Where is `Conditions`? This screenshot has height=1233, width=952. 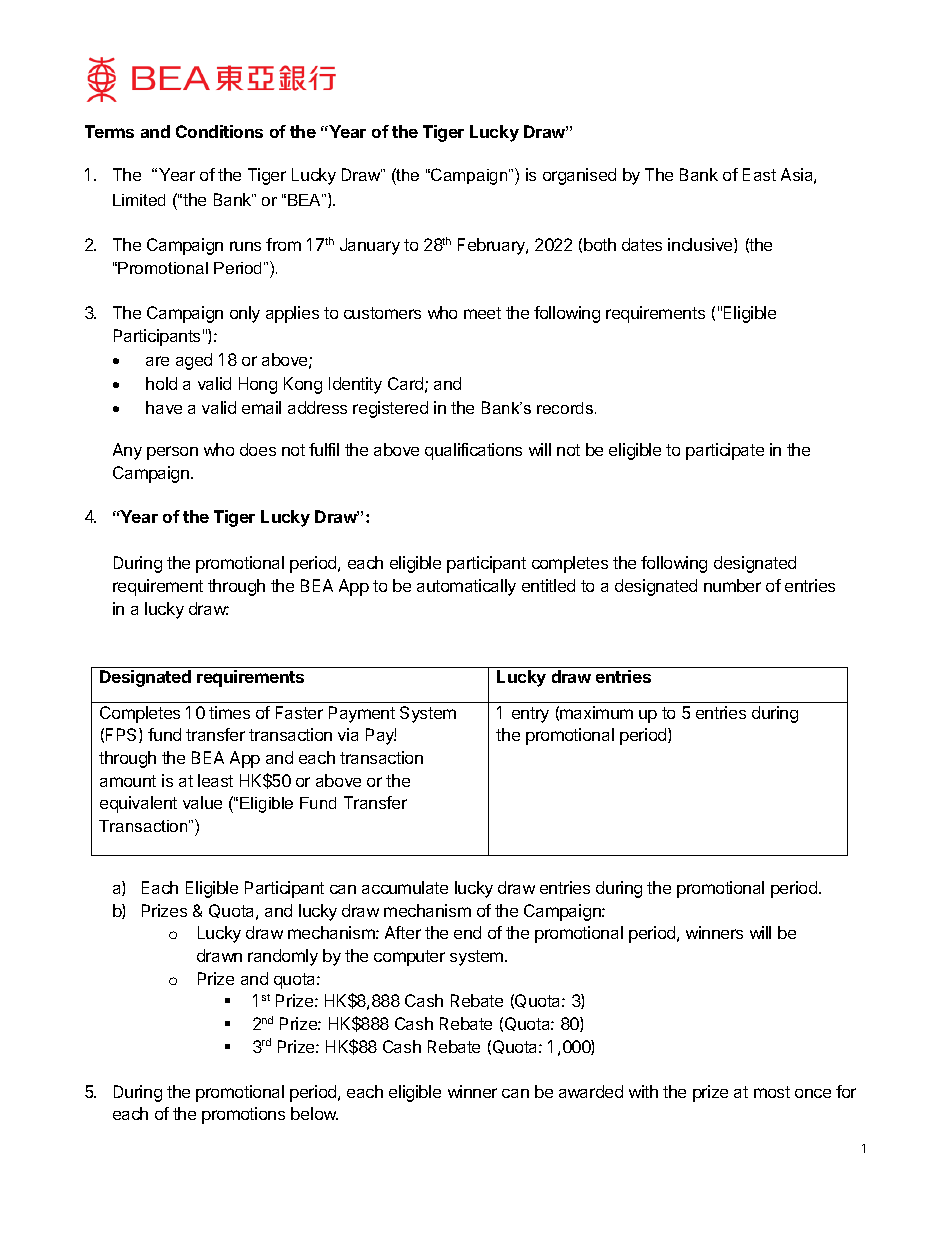
Conditions is located at coordinates (219, 131).
